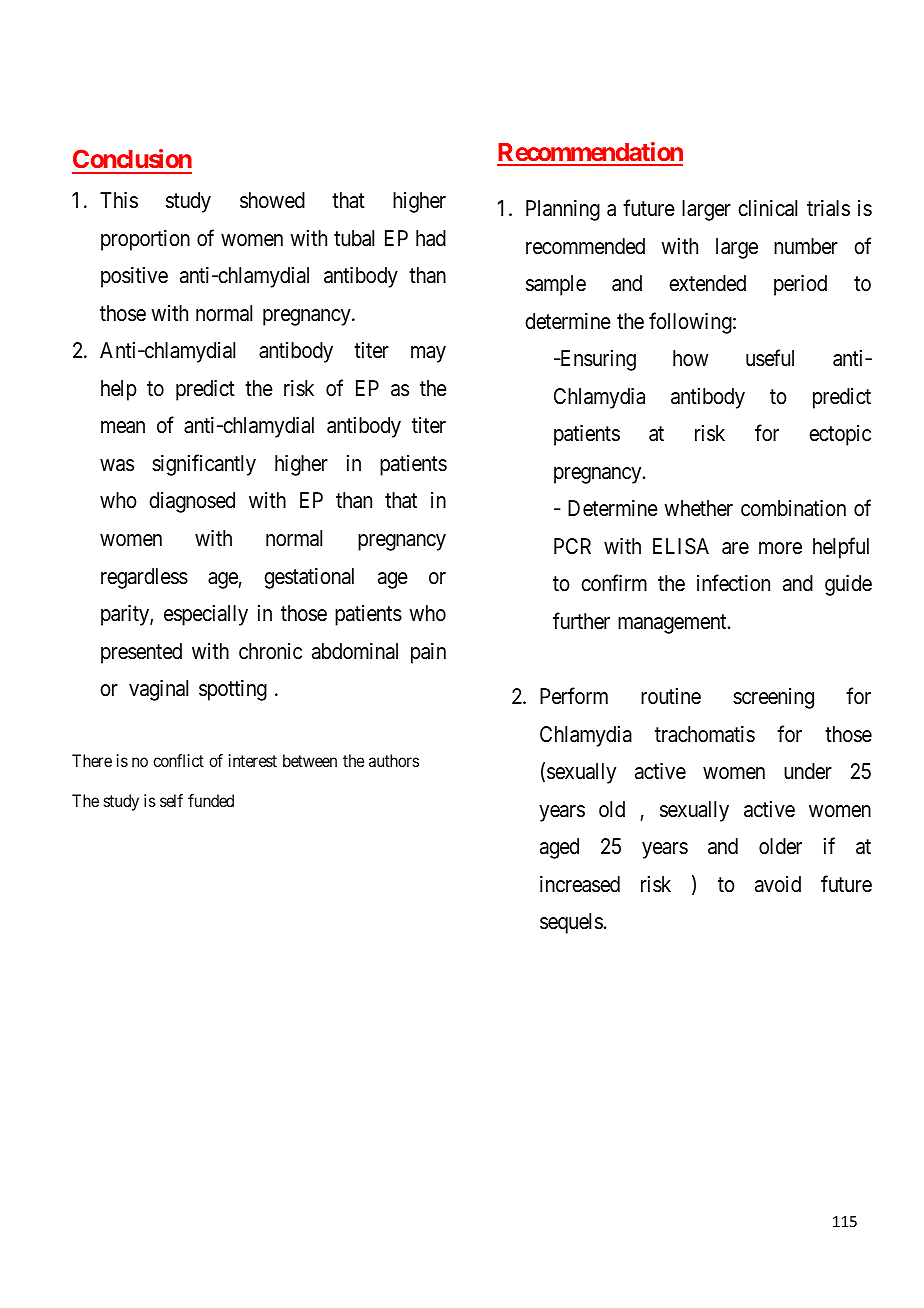 This document has height=1308, width=924. What do you see at coordinates (767, 208) in the document?
I see `clinical` at bounding box center [767, 208].
